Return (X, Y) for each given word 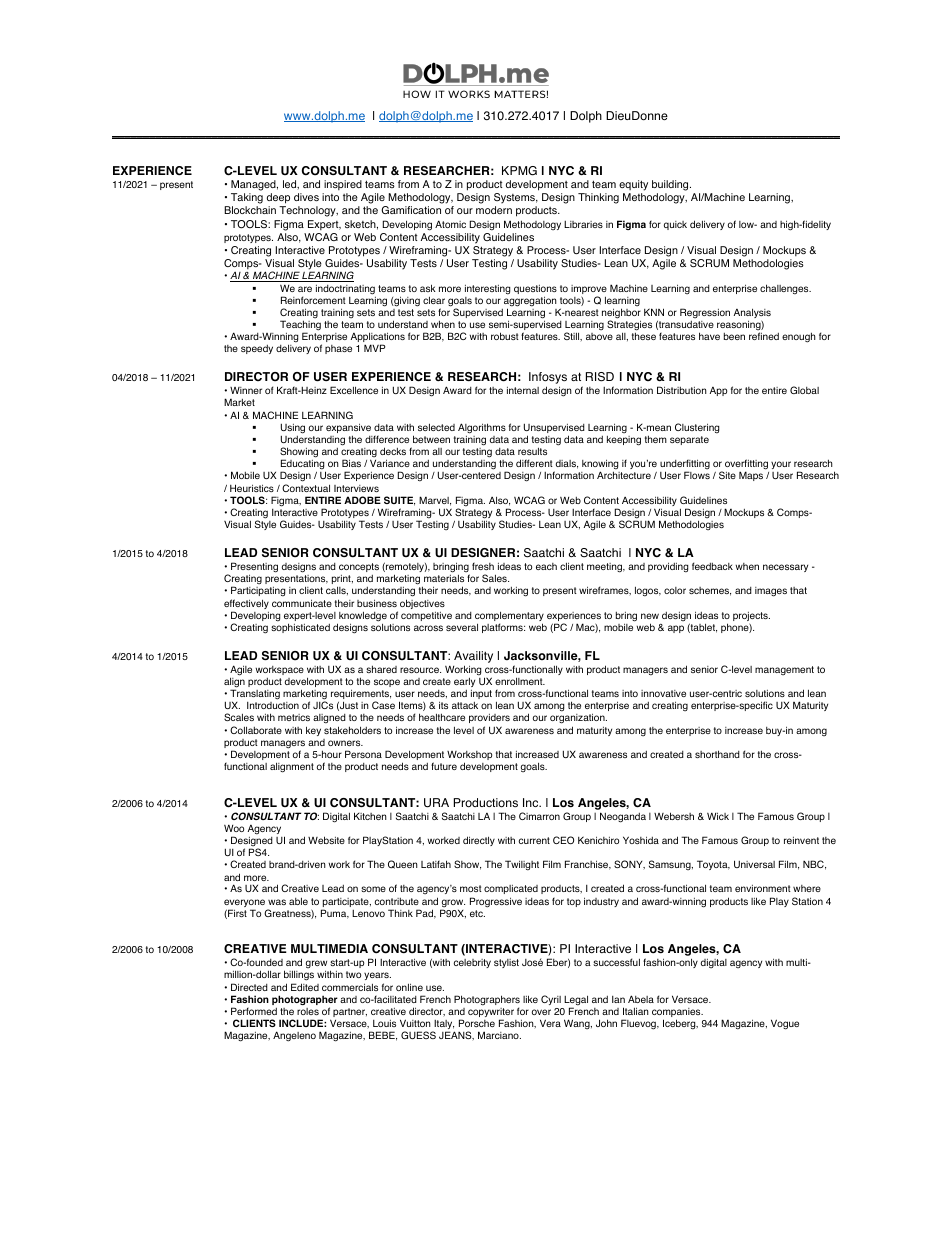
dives (306, 197)
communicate (302, 603)
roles (308, 1011)
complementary (509, 617)
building (671, 187)
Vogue (785, 1024)
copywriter (491, 1014)
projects (751, 618)
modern (494, 210)
